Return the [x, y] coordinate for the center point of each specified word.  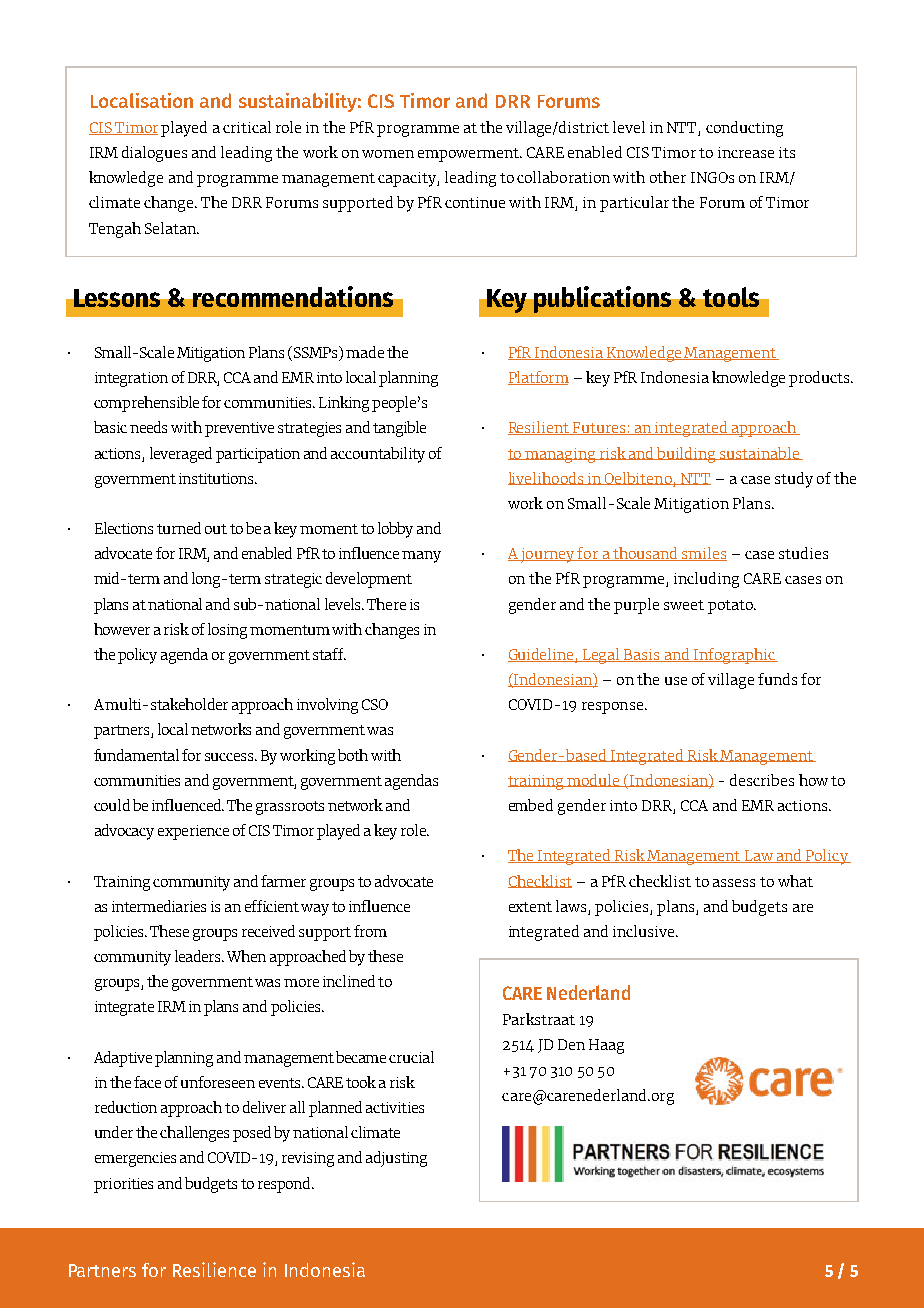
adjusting [396, 1159]
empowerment [470, 155]
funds [777, 679]
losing [227, 631]
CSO [375, 704]
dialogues [154, 154]
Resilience [214, 1269]
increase [746, 152]
